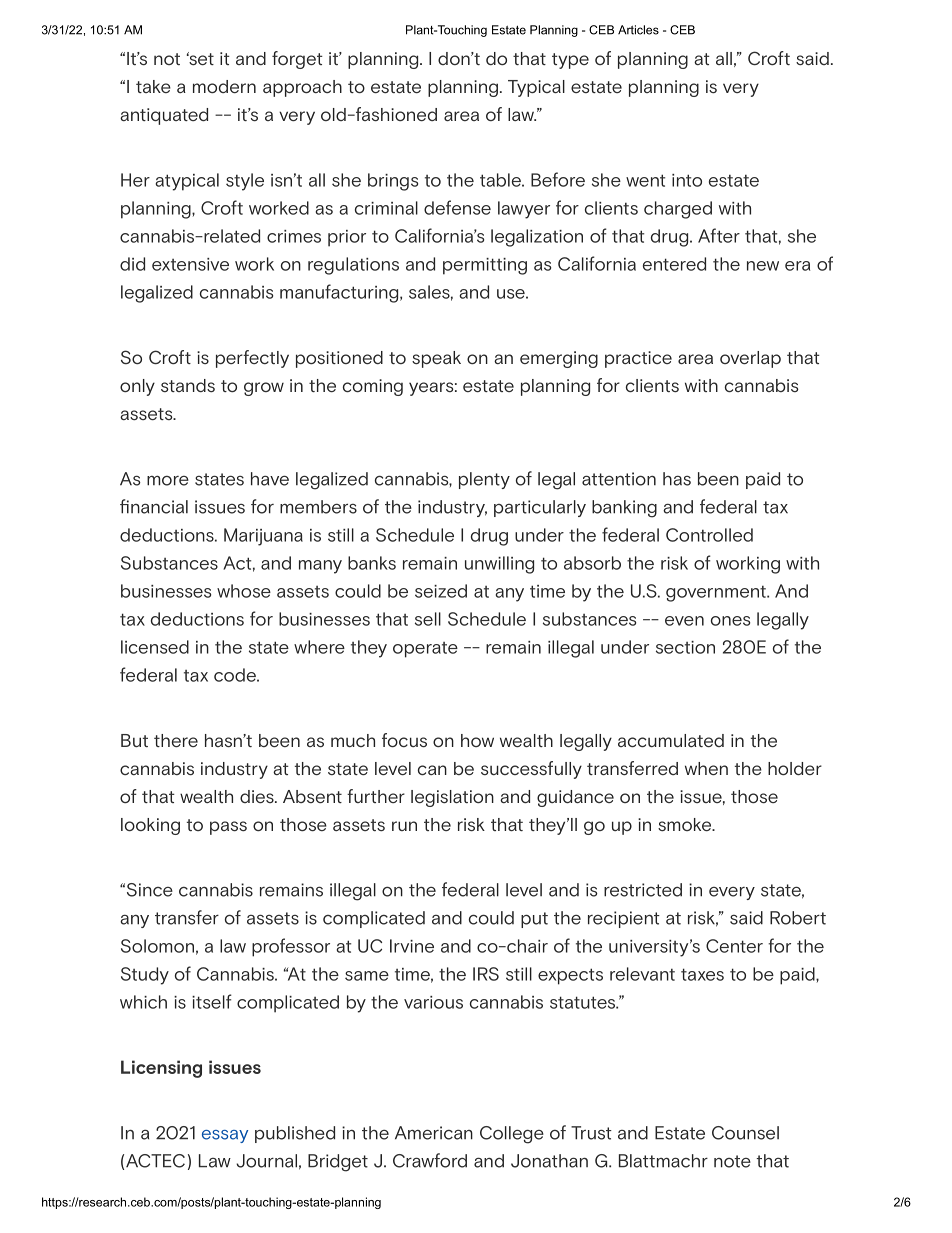 Image resolution: width=952 pixels, height=1233 pixels. I want to click on modern, so click(224, 86).
